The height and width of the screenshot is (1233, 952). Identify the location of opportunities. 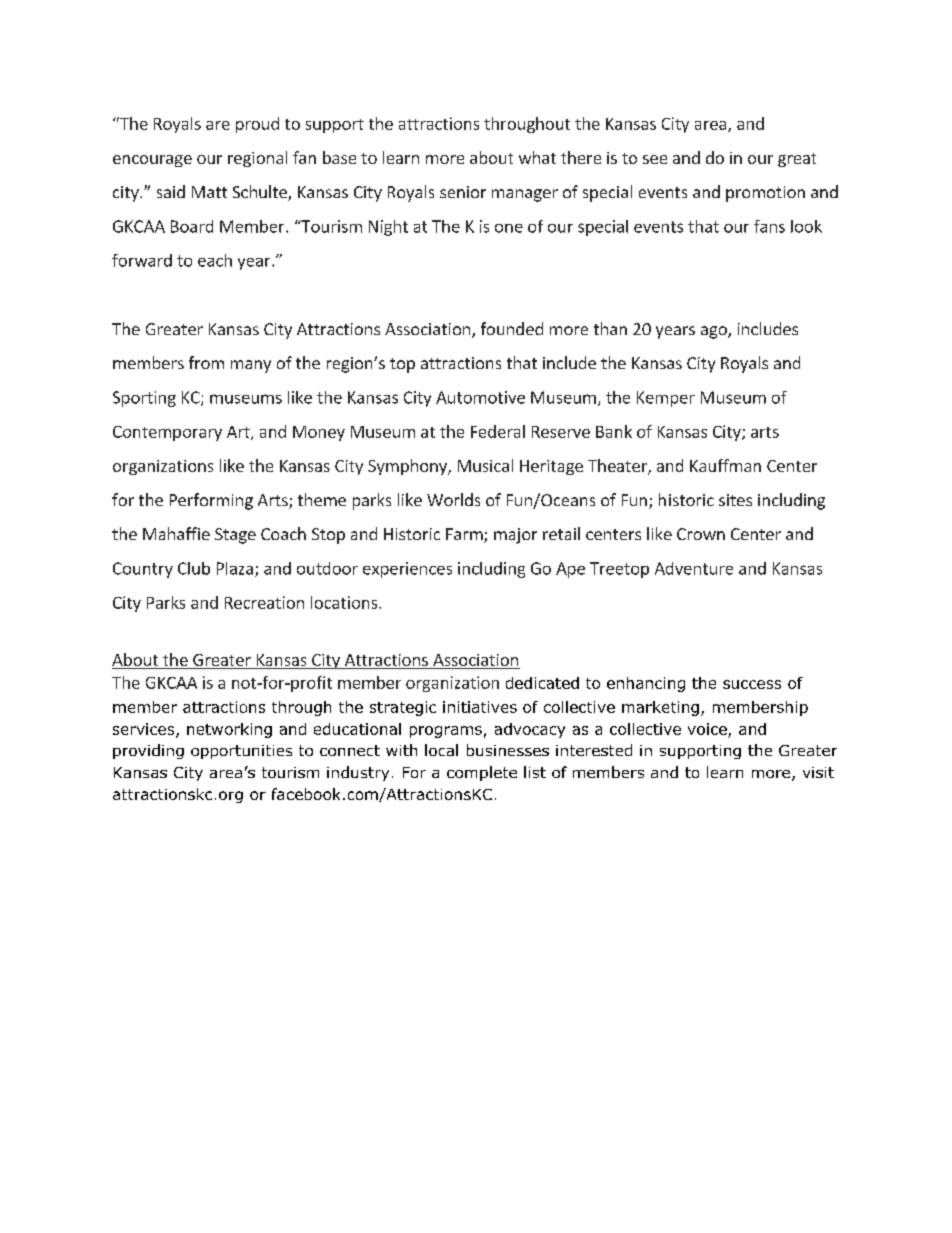
(241, 752).
